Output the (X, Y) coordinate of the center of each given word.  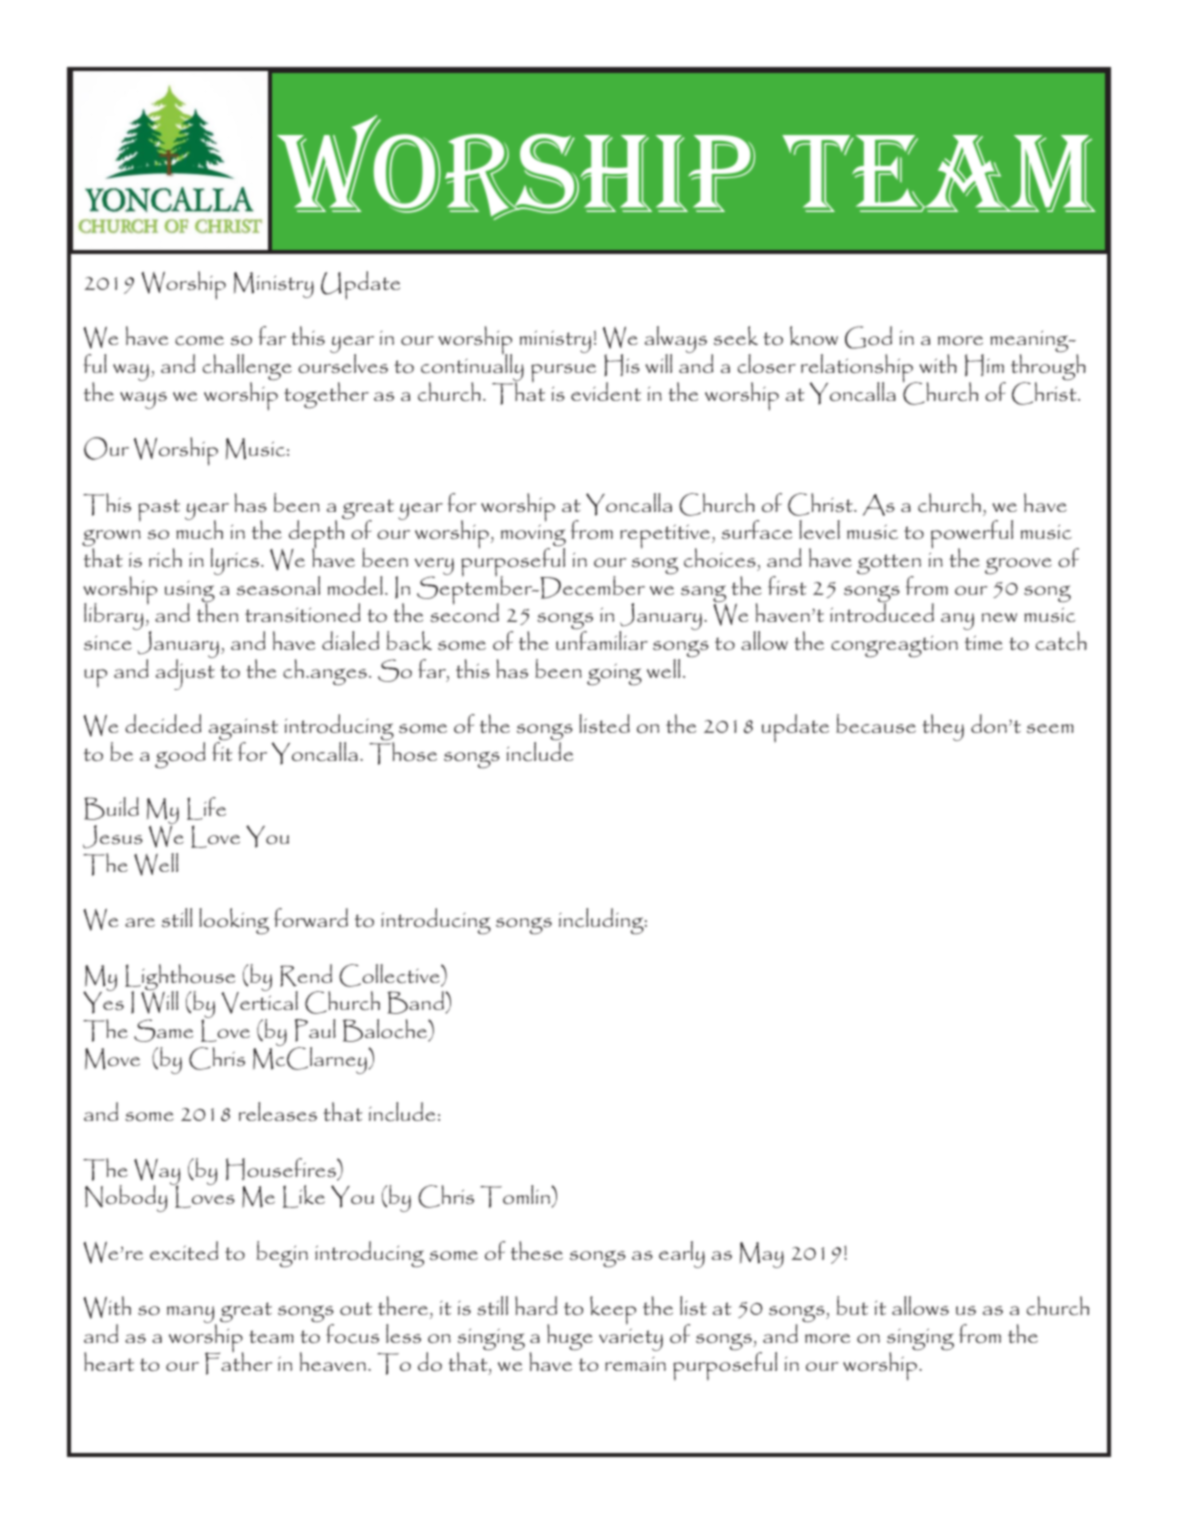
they (943, 727)
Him (984, 365)
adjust (185, 673)
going (614, 674)
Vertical (259, 1001)
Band (416, 1002)
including (602, 921)
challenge (247, 368)
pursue (563, 373)
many (192, 1316)
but (852, 1305)
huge (570, 1337)
